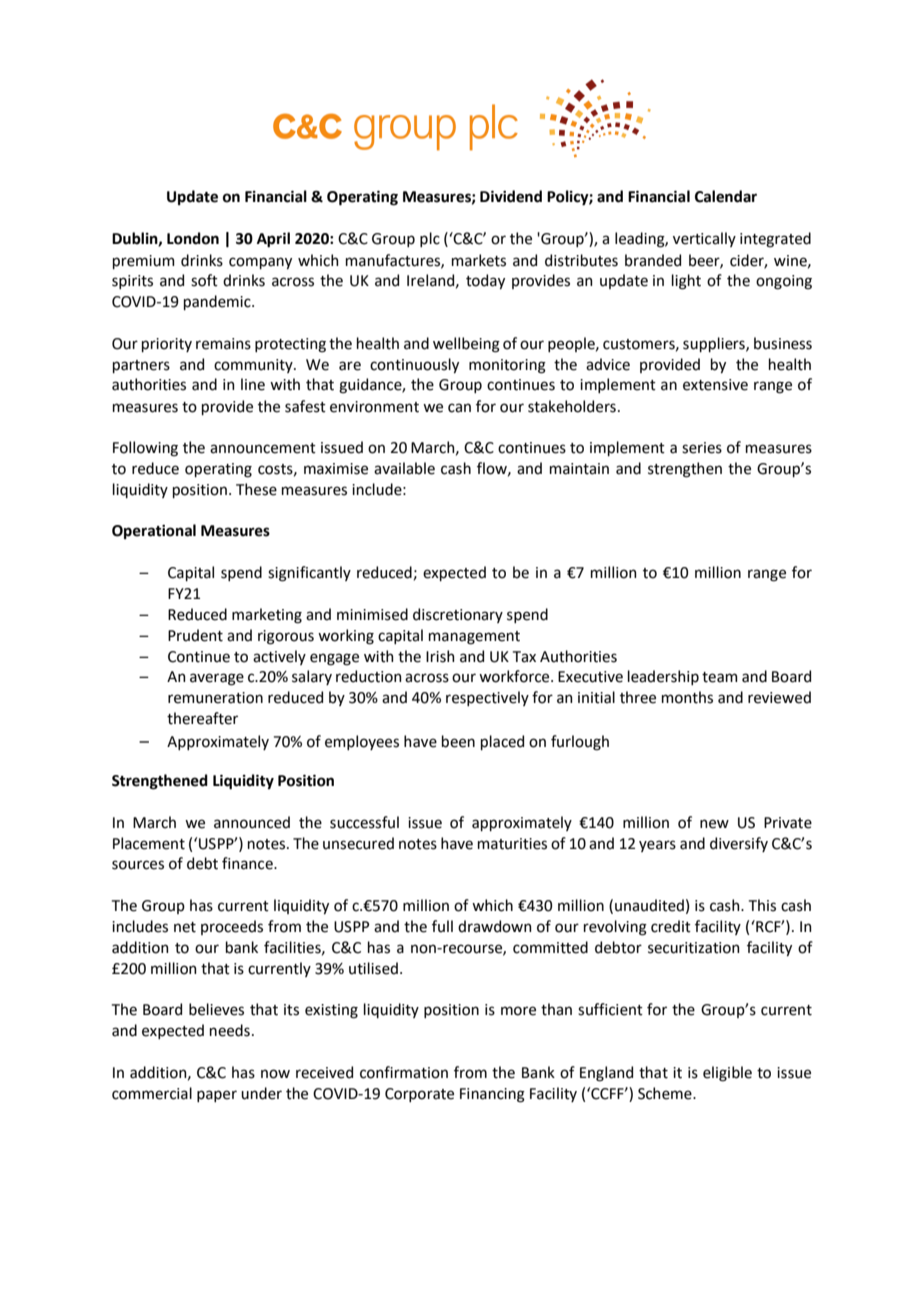  I want to click on vertically, so click(704, 239).
